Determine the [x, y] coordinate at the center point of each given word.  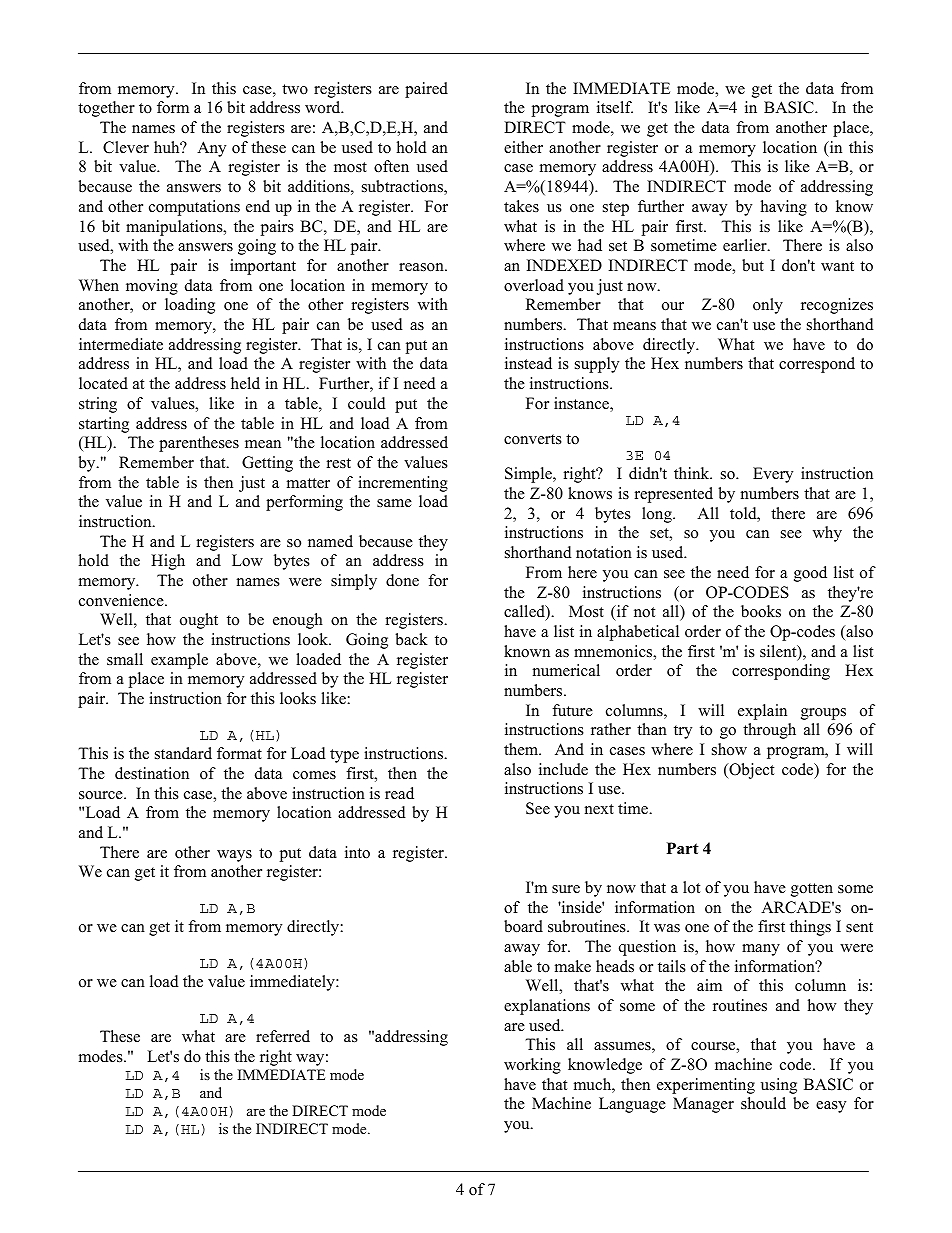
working [532, 1066]
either [523, 147]
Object [750, 771]
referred [283, 1036]
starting [104, 425]
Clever [126, 147]
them [522, 749]
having [784, 208]
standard [183, 753]
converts [533, 439]
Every [773, 475]
